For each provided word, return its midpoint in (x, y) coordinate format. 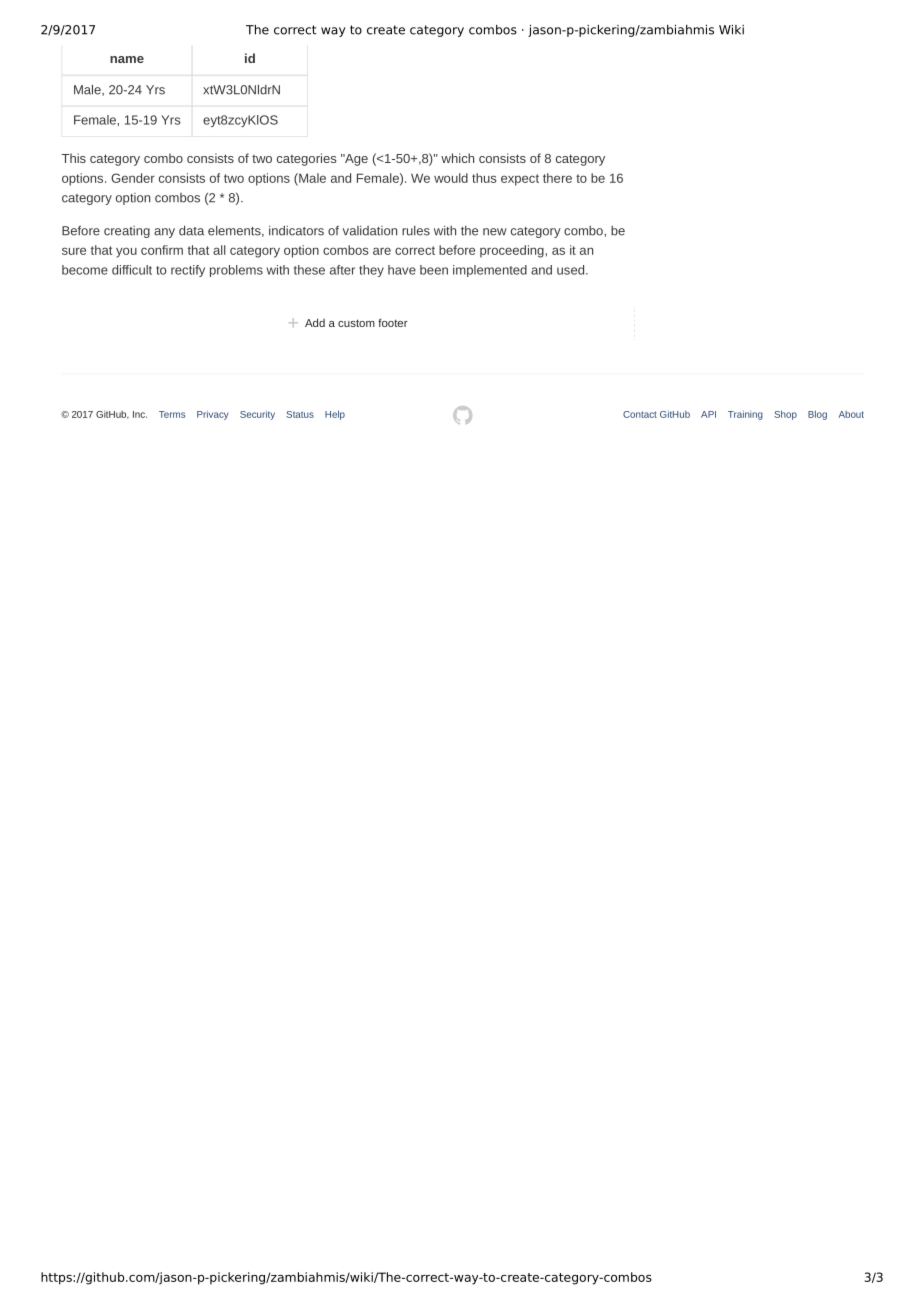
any (164, 233)
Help (335, 415)
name (127, 59)
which (457, 158)
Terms (172, 414)
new (495, 232)
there (557, 178)
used (570, 270)
